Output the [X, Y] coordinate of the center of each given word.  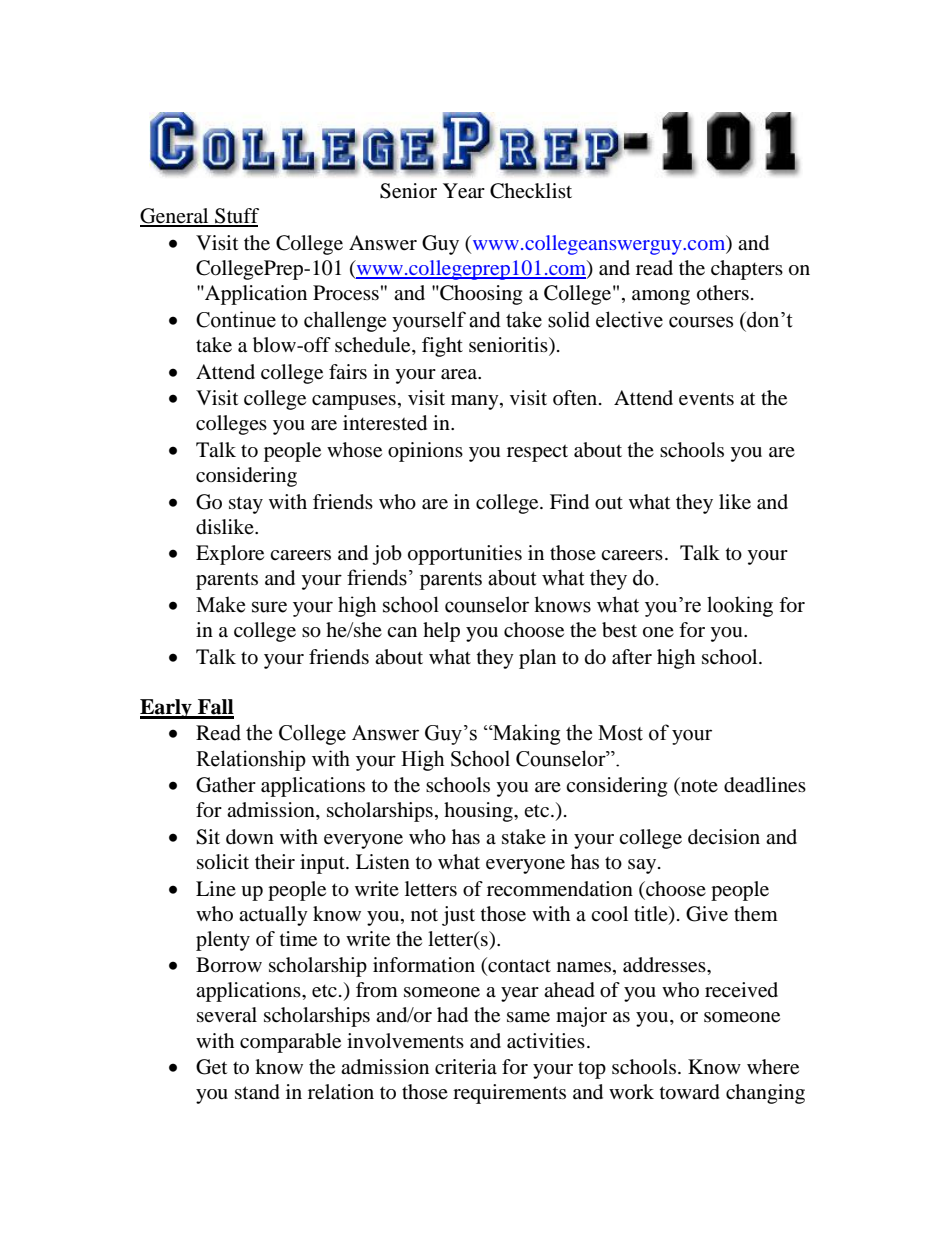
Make [220, 604]
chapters [747, 270]
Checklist [531, 191]
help [441, 632]
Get [211, 1067]
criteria [466, 1067]
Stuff [236, 217]
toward [690, 1092]
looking [740, 606]
